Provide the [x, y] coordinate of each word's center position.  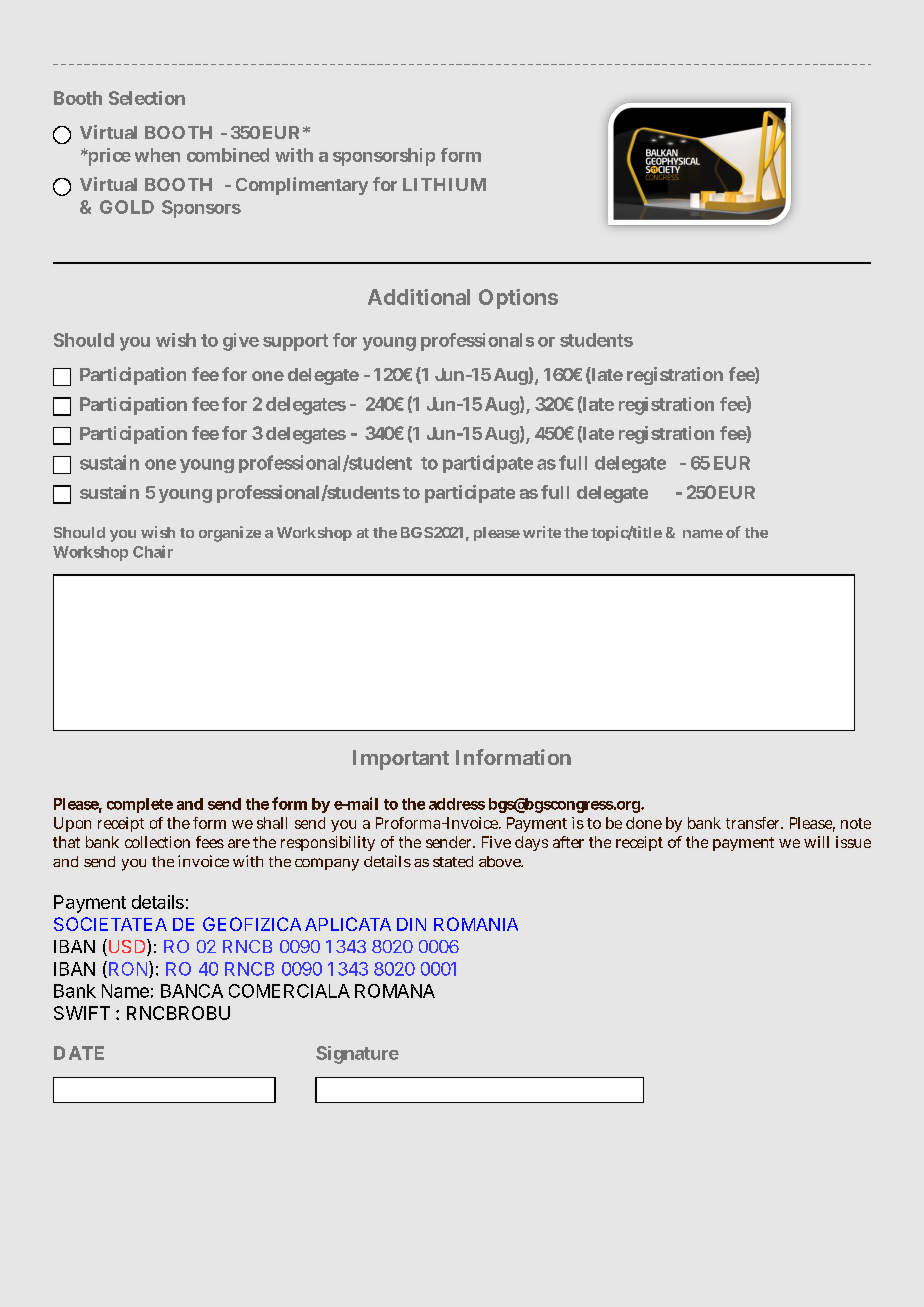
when [157, 155]
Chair [153, 551]
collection [157, 842]
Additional [419, 297]
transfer [754, 823]
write [542, 532]
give [241, 342]
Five [496, 842]
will [816, 842]
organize [230, 534]
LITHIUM [444, 184]
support [295, 342]
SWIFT [82, 1013]
